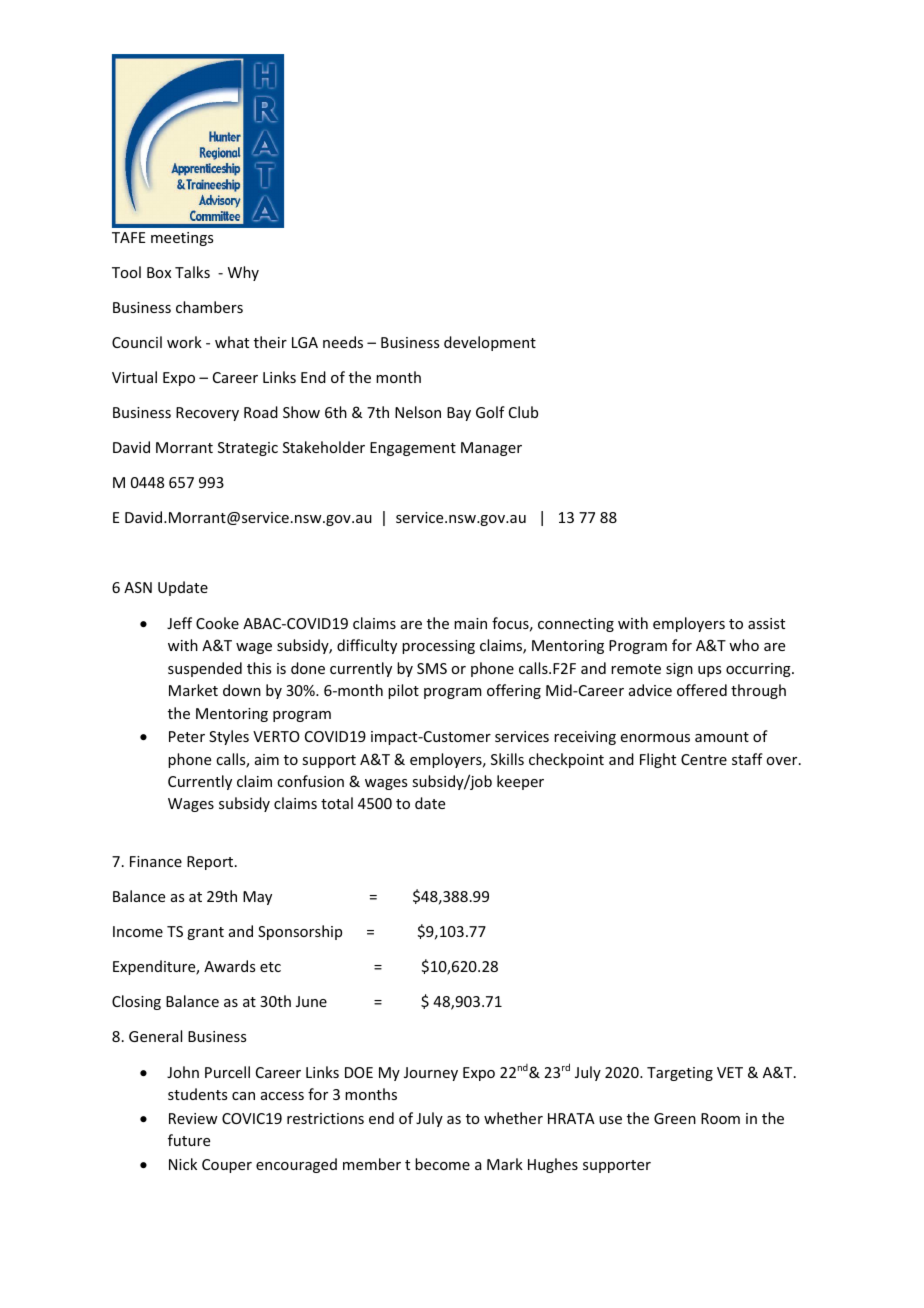 This image has width=924, height=1308. Describe the element at coordinates (189, 1140) in the image. I see `future` at that location.
